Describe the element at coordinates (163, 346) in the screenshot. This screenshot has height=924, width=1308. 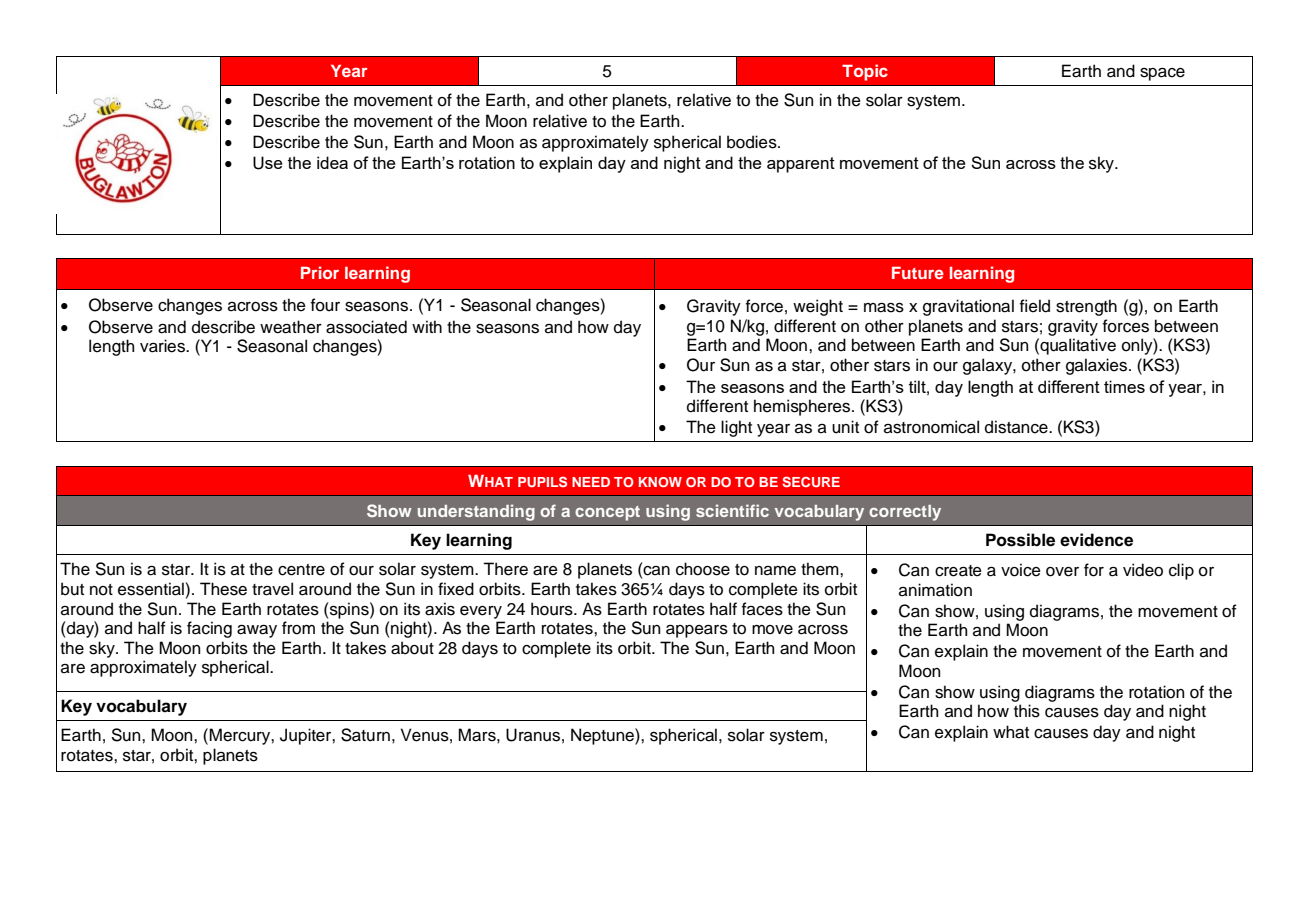
I see `varies` at that location.
